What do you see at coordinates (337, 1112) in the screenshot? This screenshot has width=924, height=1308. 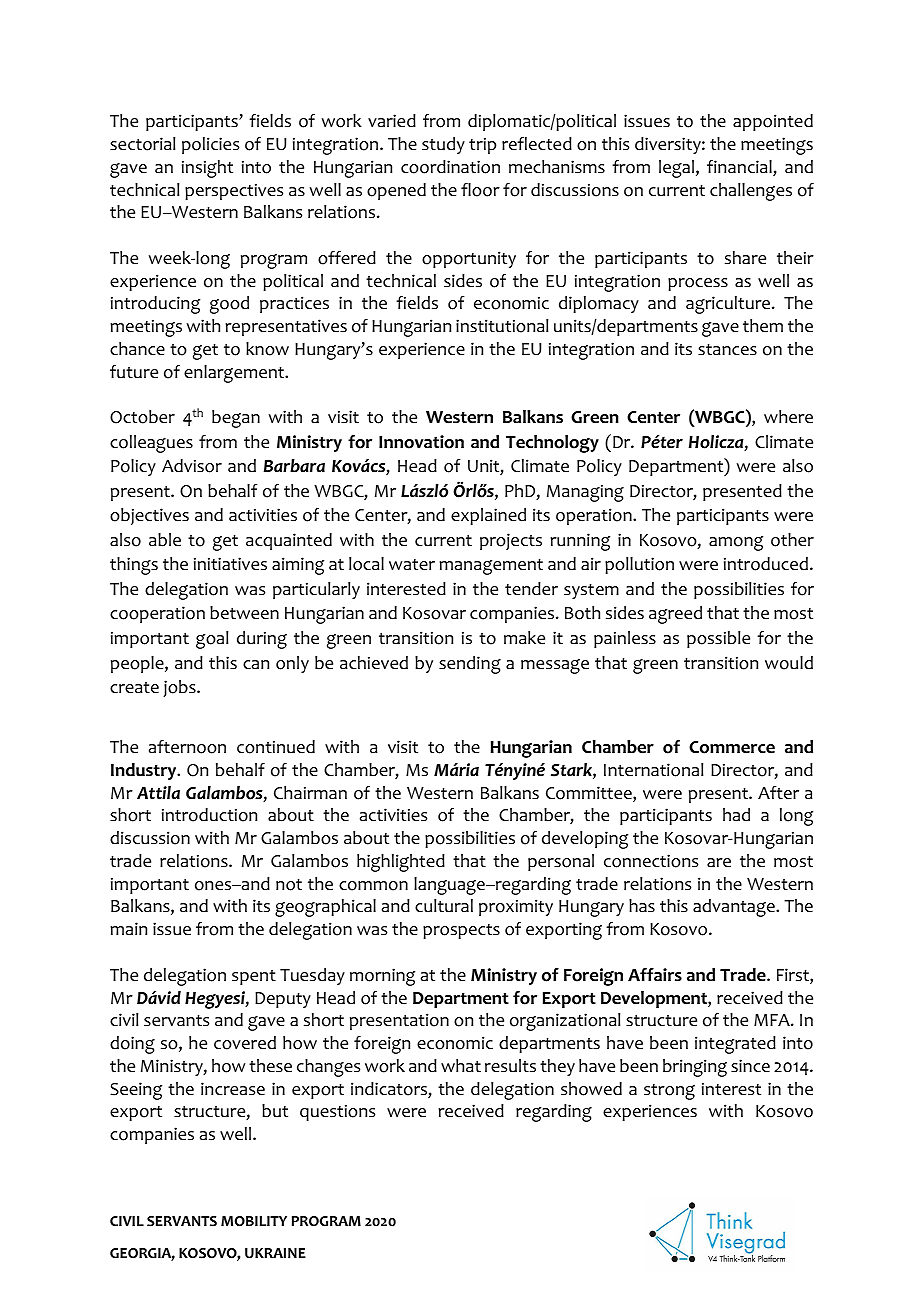 I see `questions` at bounding box center [337, 1112].
